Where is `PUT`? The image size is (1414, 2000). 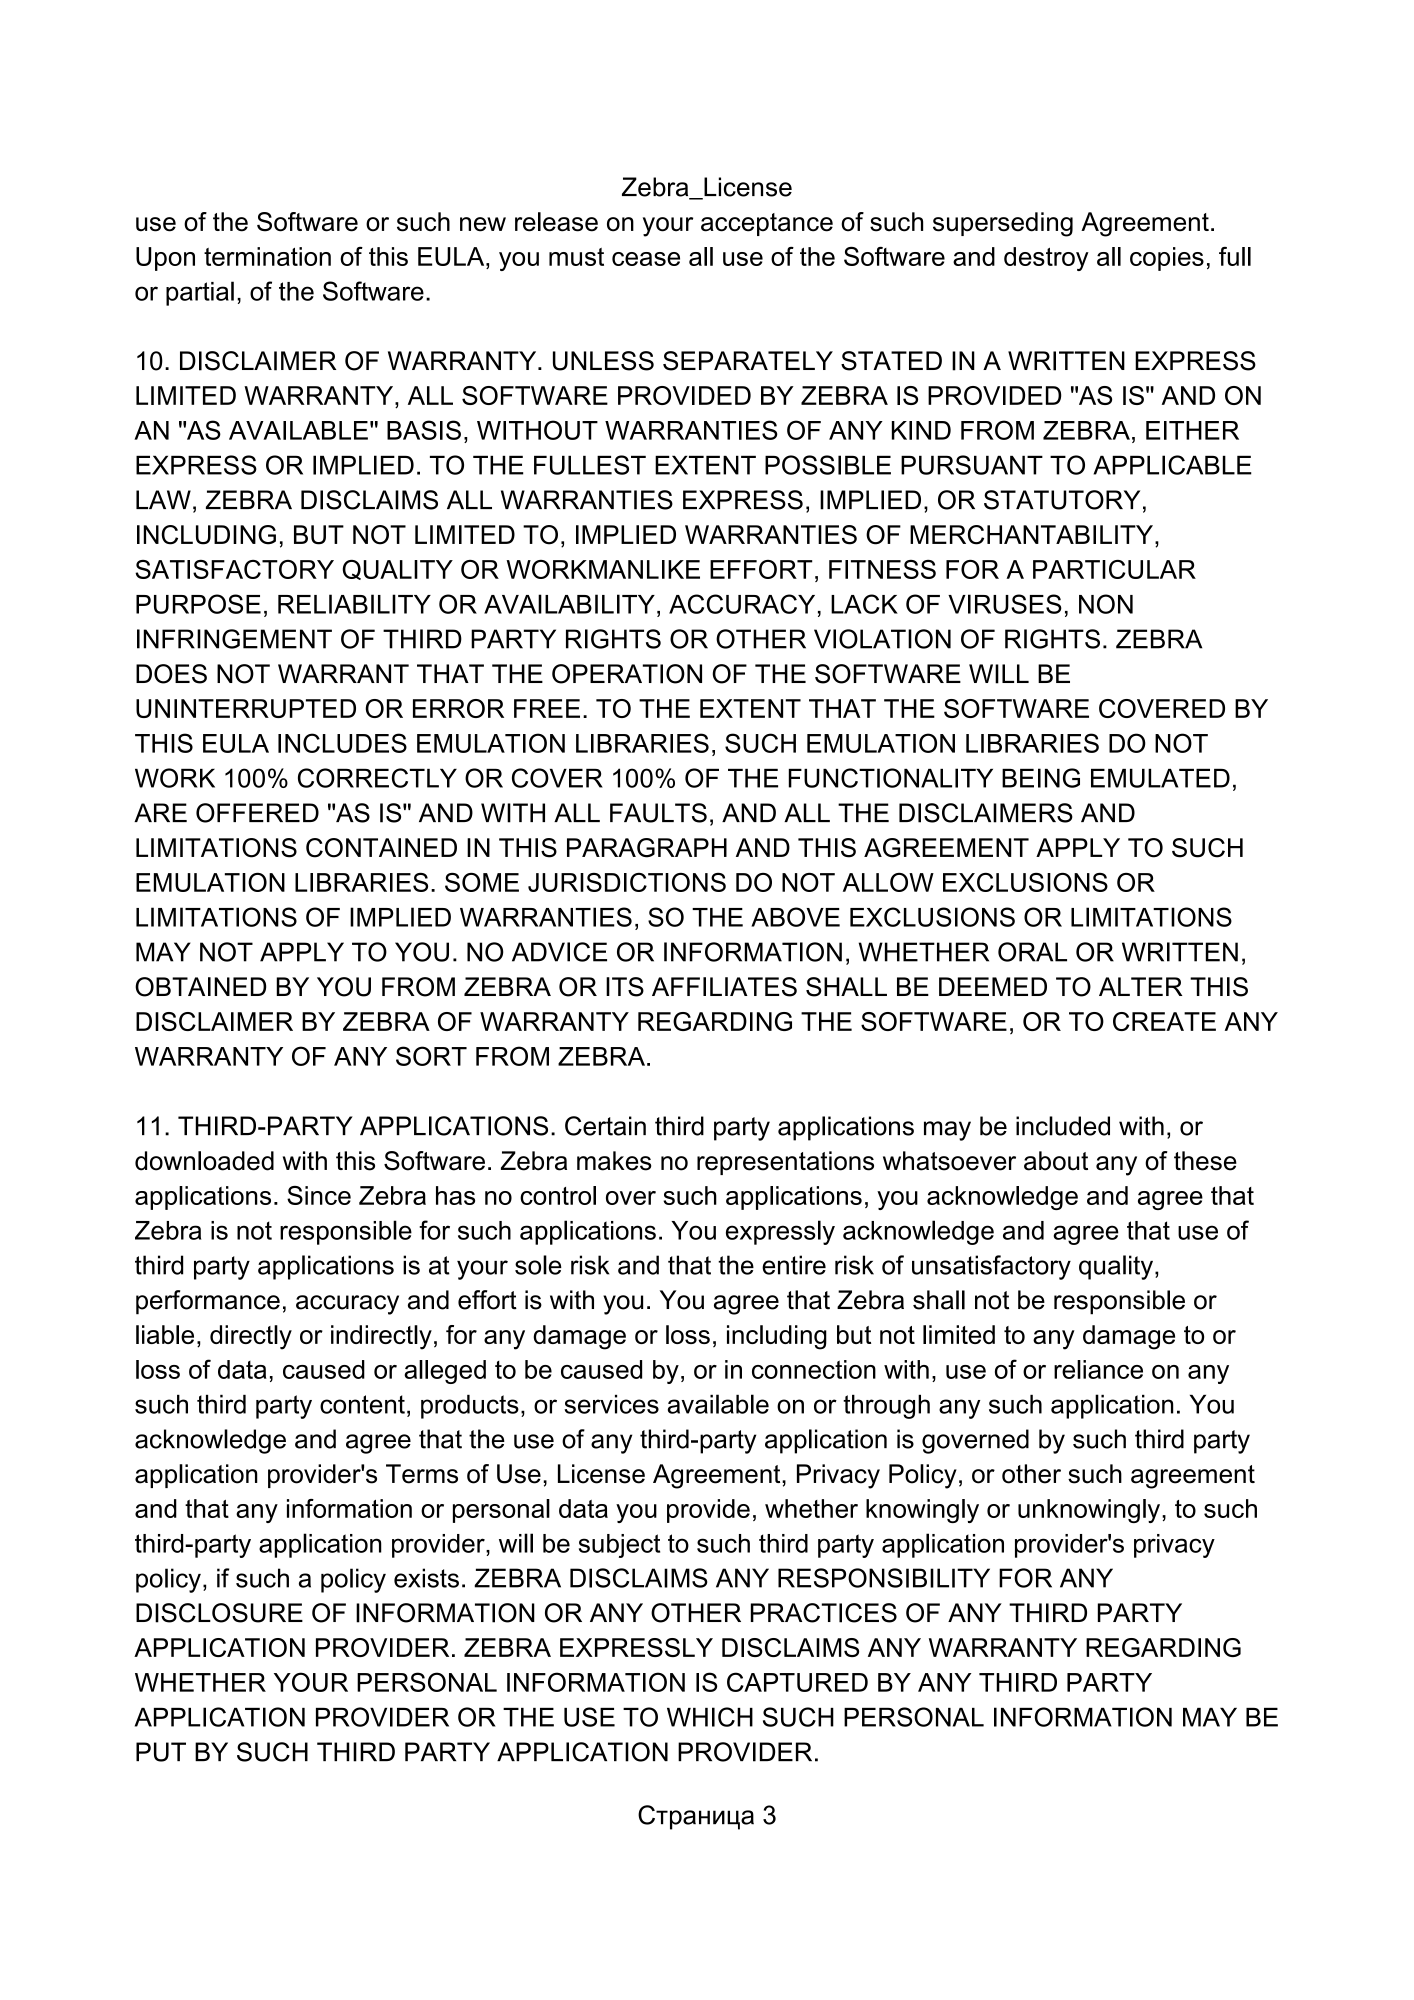 PUT is located at coordinates (161, 1752).
